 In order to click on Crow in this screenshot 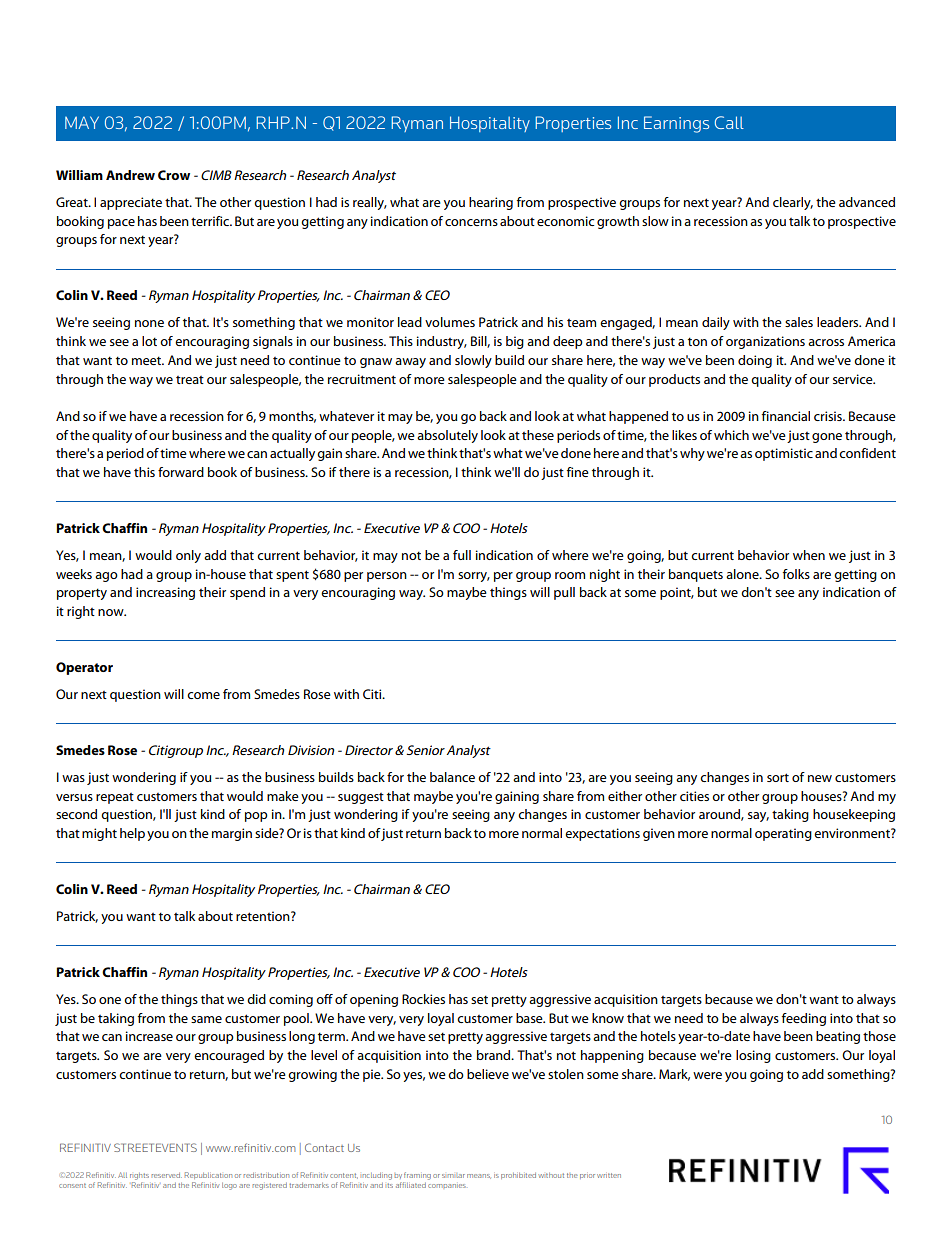, I will do `click(174, 175)`.
